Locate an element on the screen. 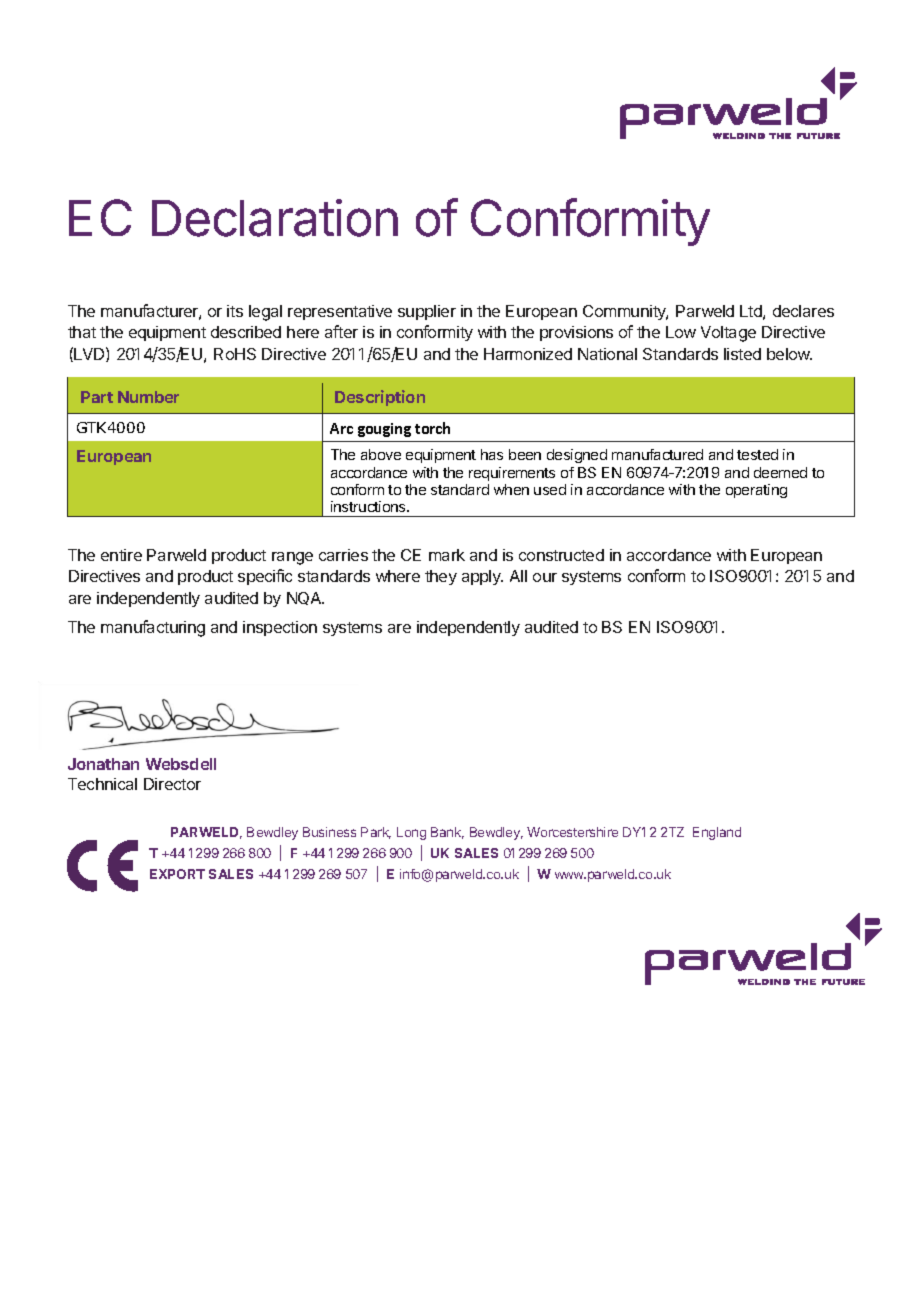  EXPORT is located at coordinates (177, 874).
